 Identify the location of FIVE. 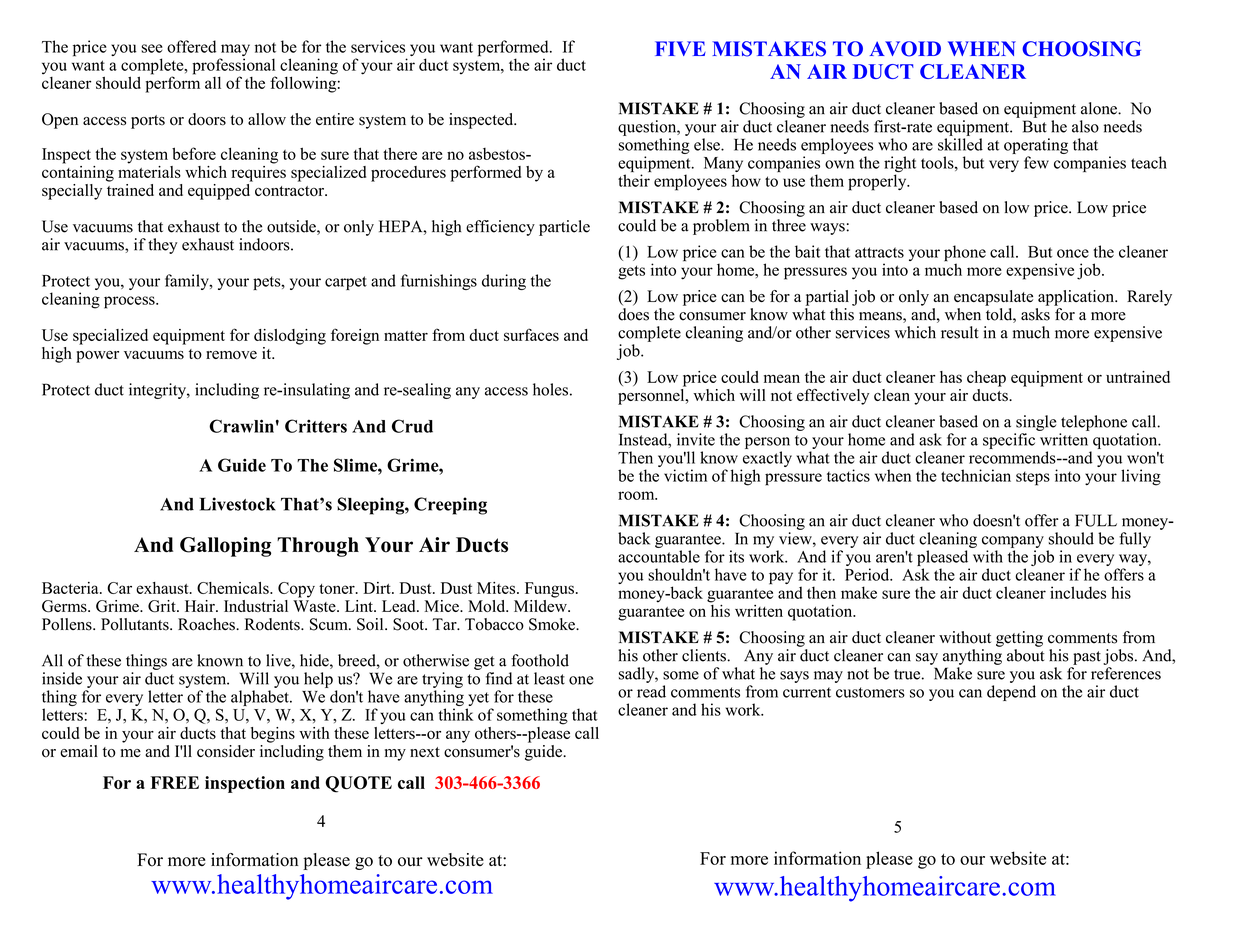
(680, 48).
